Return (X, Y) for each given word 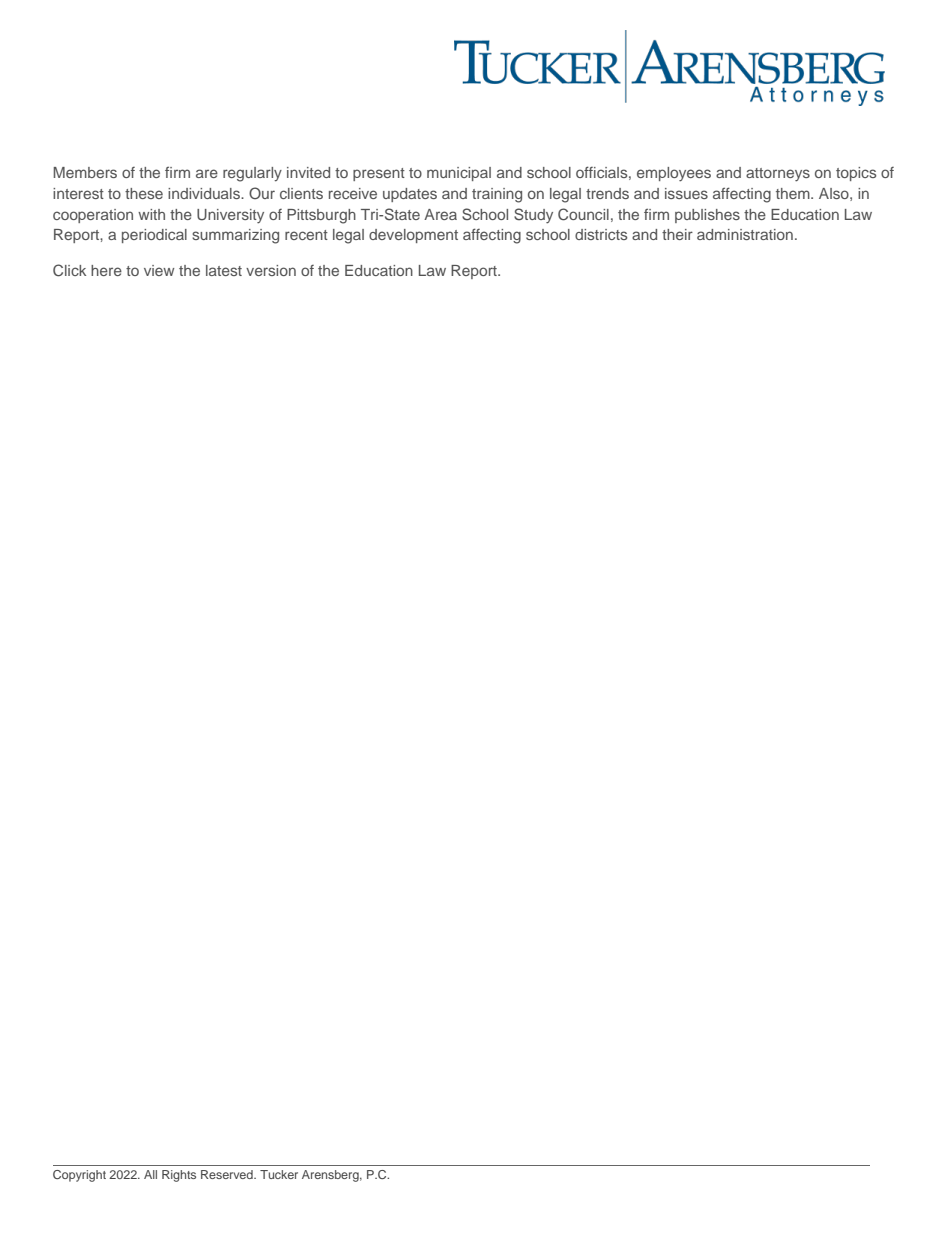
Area (440, 214)
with (151, 214)
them (794, 193)
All (150, 1174)
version (271, 270)
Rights (179, 1176)
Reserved (228, 1174)
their (677, 234)
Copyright (79, 1176)
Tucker (279, 1174)
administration (745, 234)
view (159, 270)
